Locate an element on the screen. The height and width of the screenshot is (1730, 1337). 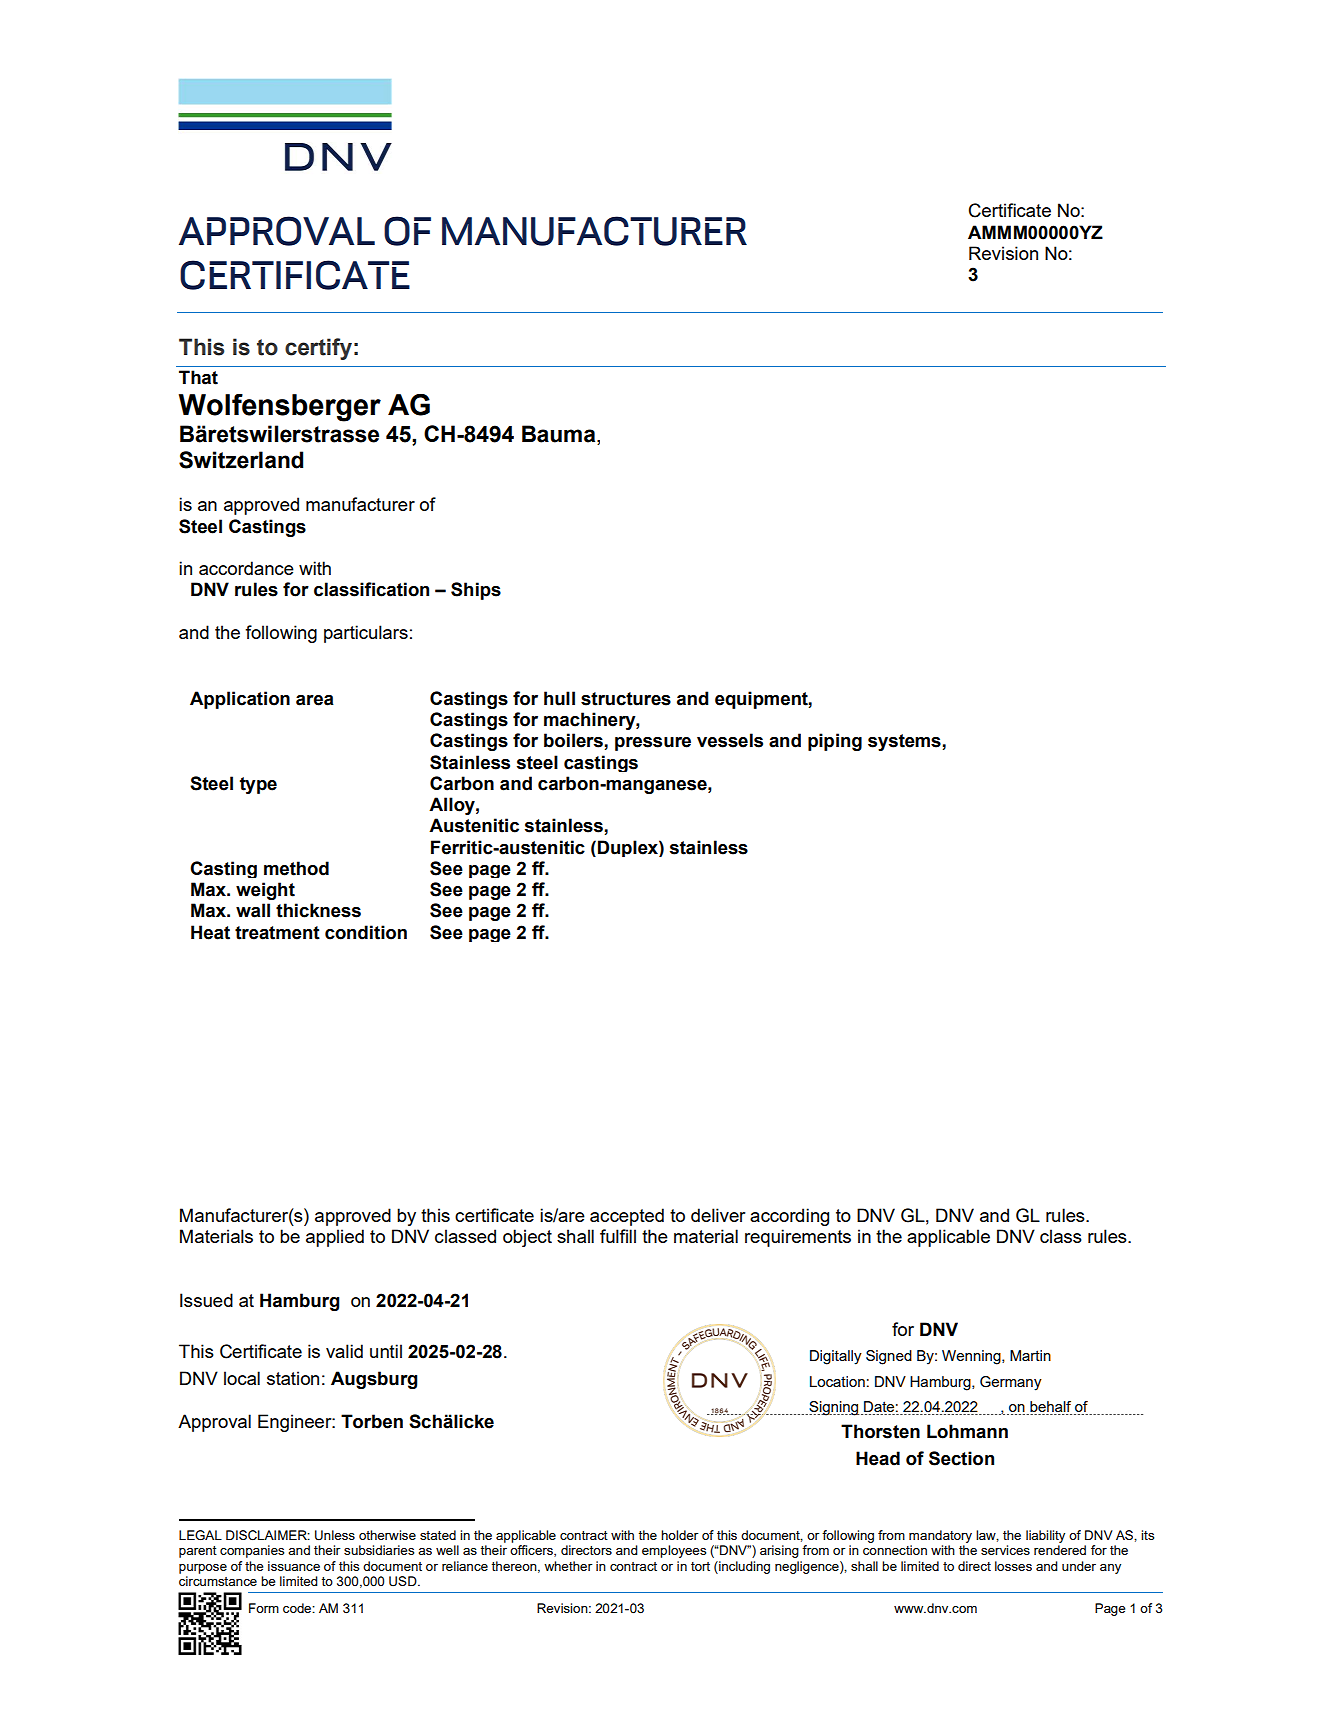
certify is located at coordinates (318, 349).
